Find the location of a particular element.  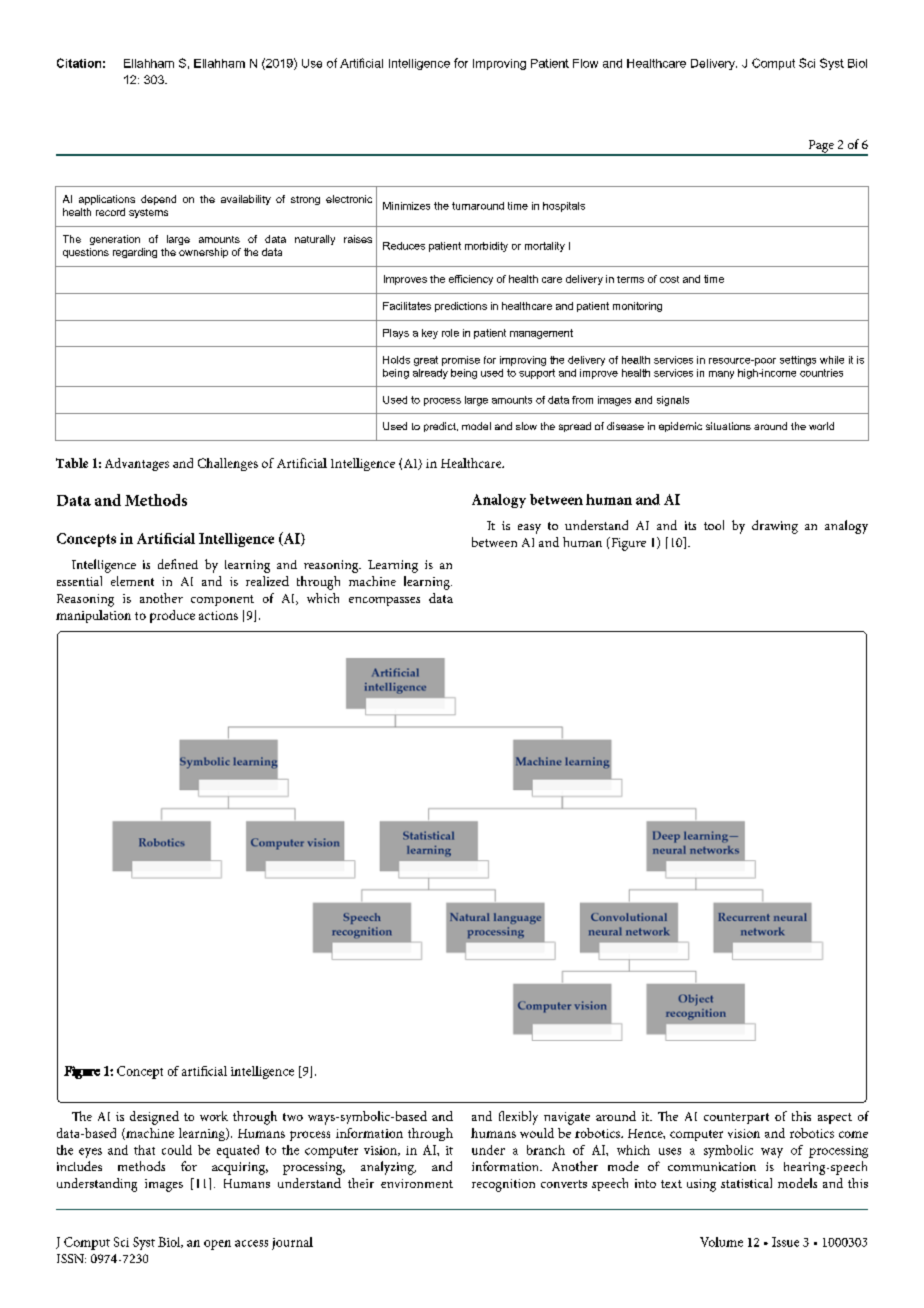

Advantages is located at coordinates (137, 464).
